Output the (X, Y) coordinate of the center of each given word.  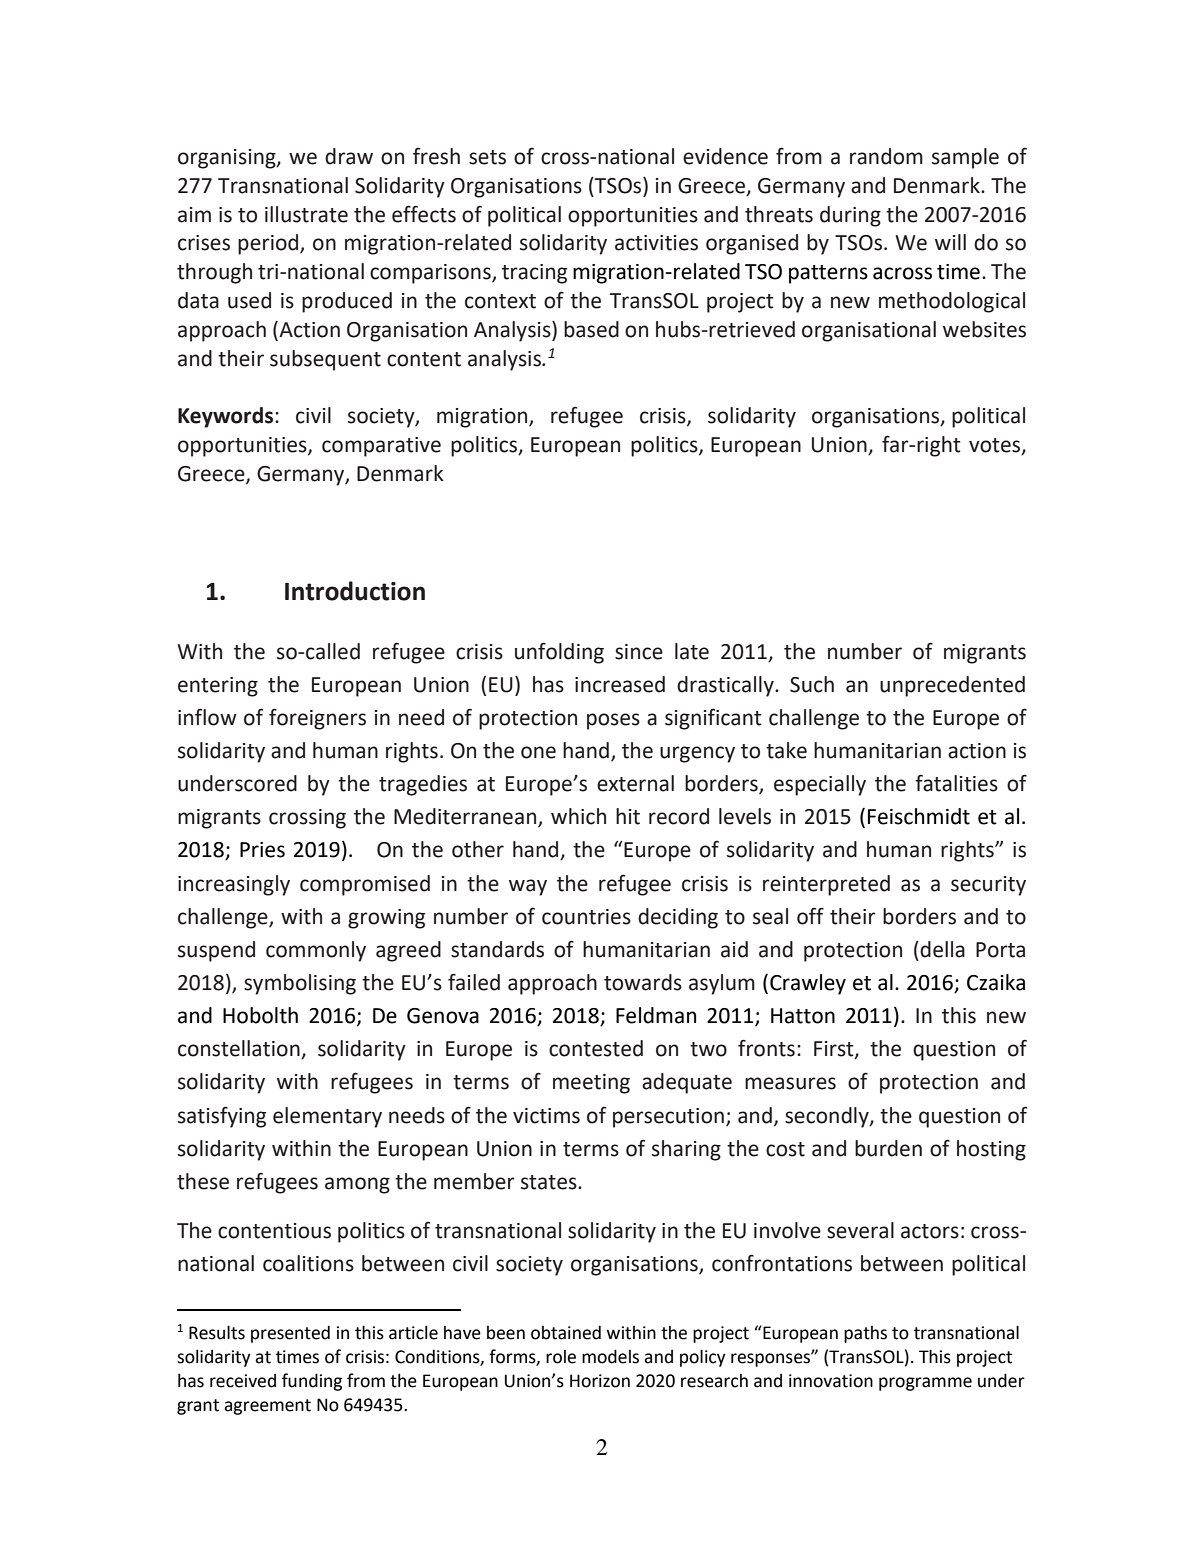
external (635, 783)
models (610, 1356)
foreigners (317, 719)
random (886, 156)
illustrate (306, 214)
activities (656, 243)
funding (312, 1382)
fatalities (956, 783)
